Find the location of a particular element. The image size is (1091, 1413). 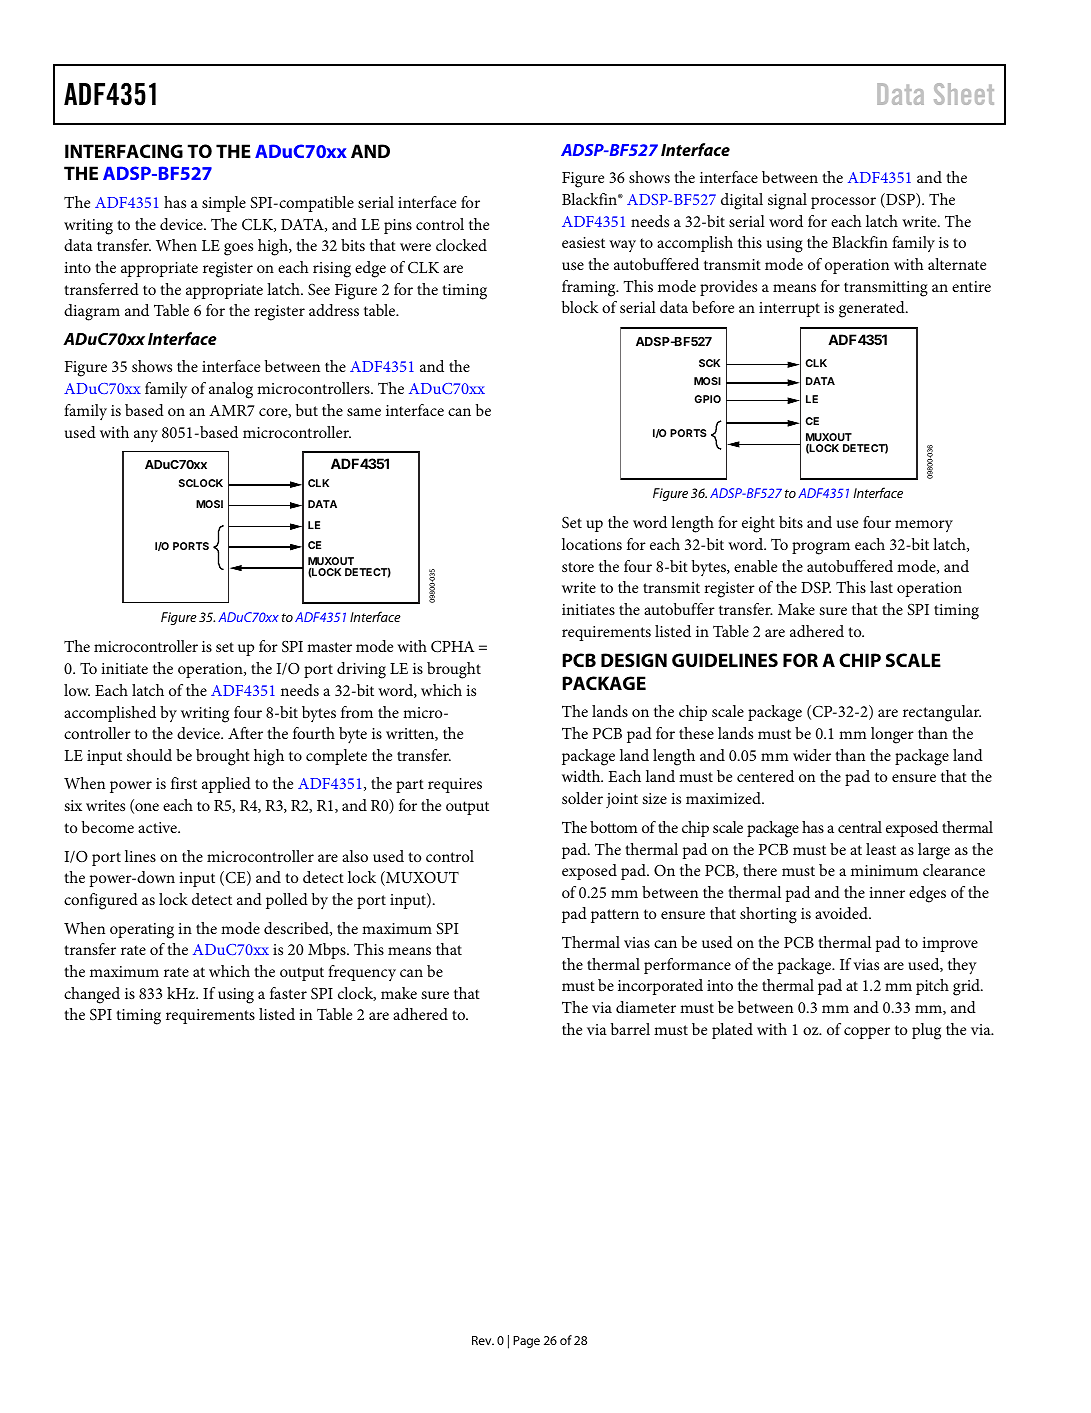

processor is located at coordinates (843, 203).
